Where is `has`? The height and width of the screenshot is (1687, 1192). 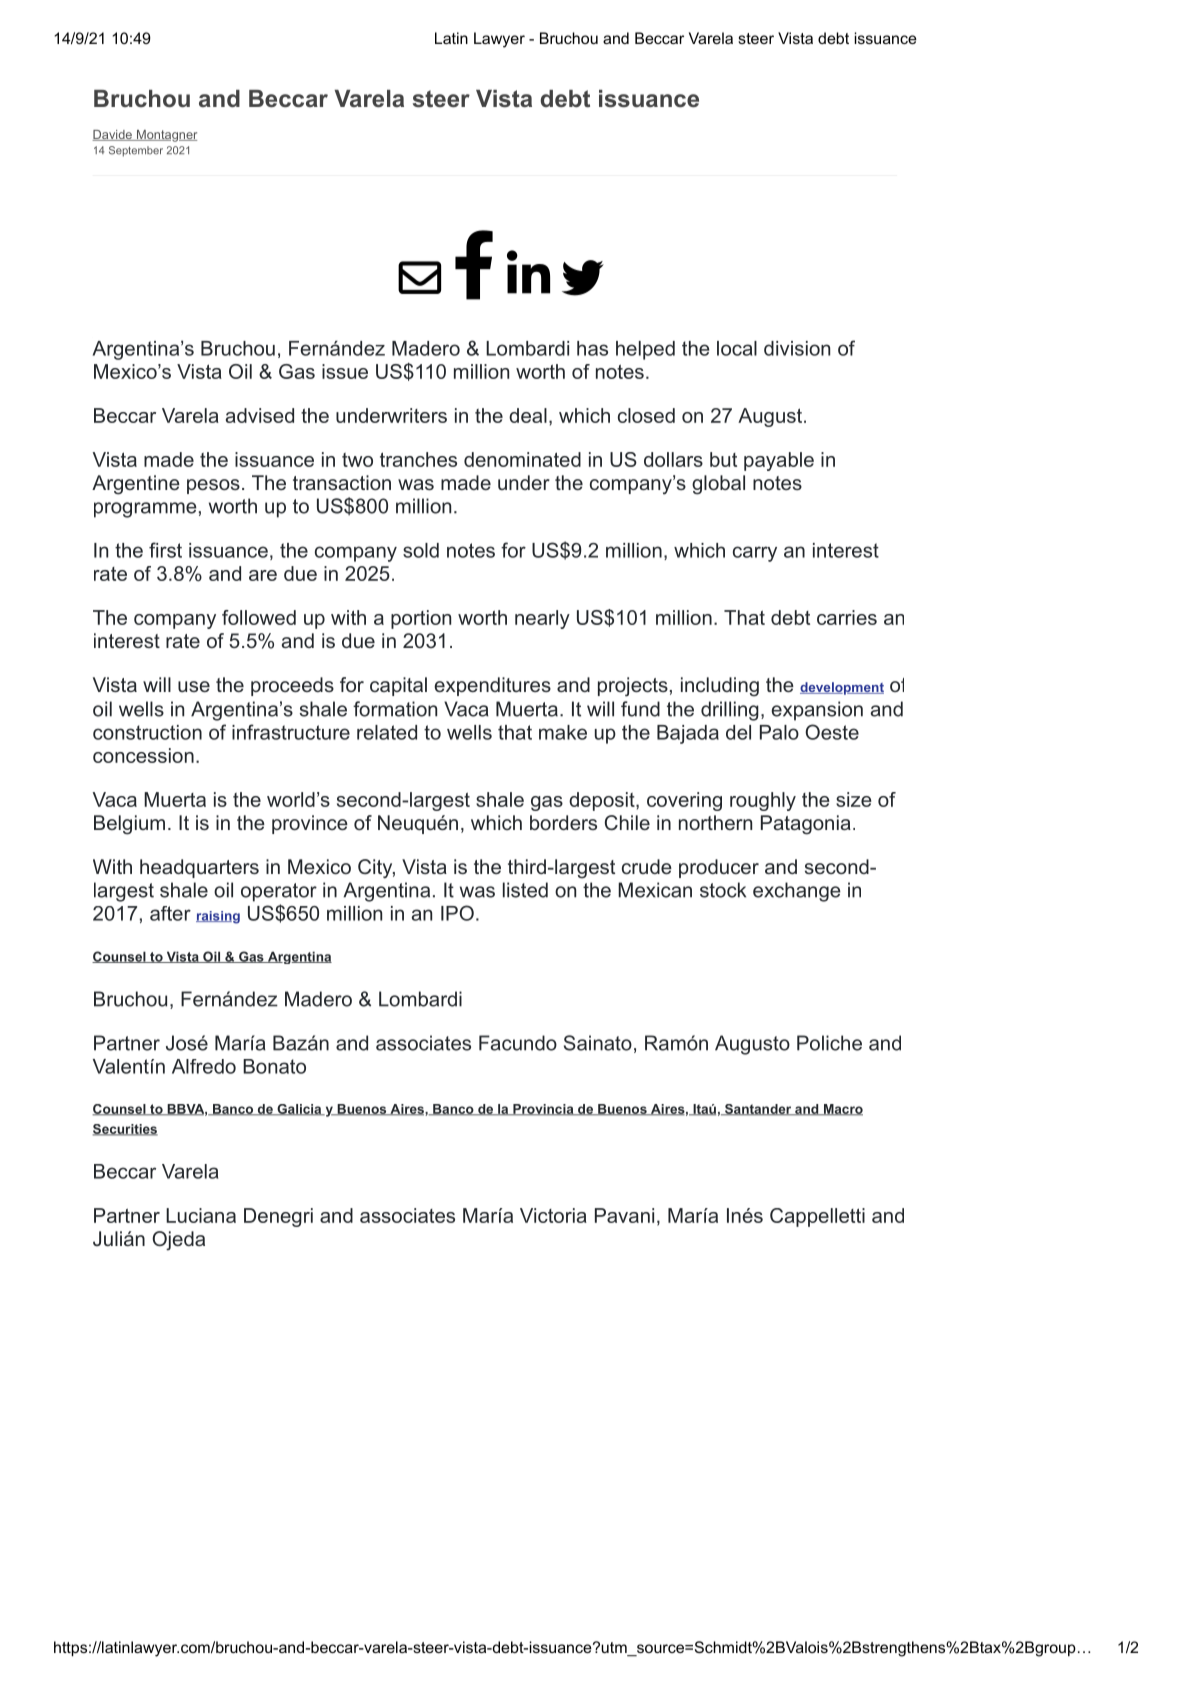
has is located at coordinates (592, 348).
